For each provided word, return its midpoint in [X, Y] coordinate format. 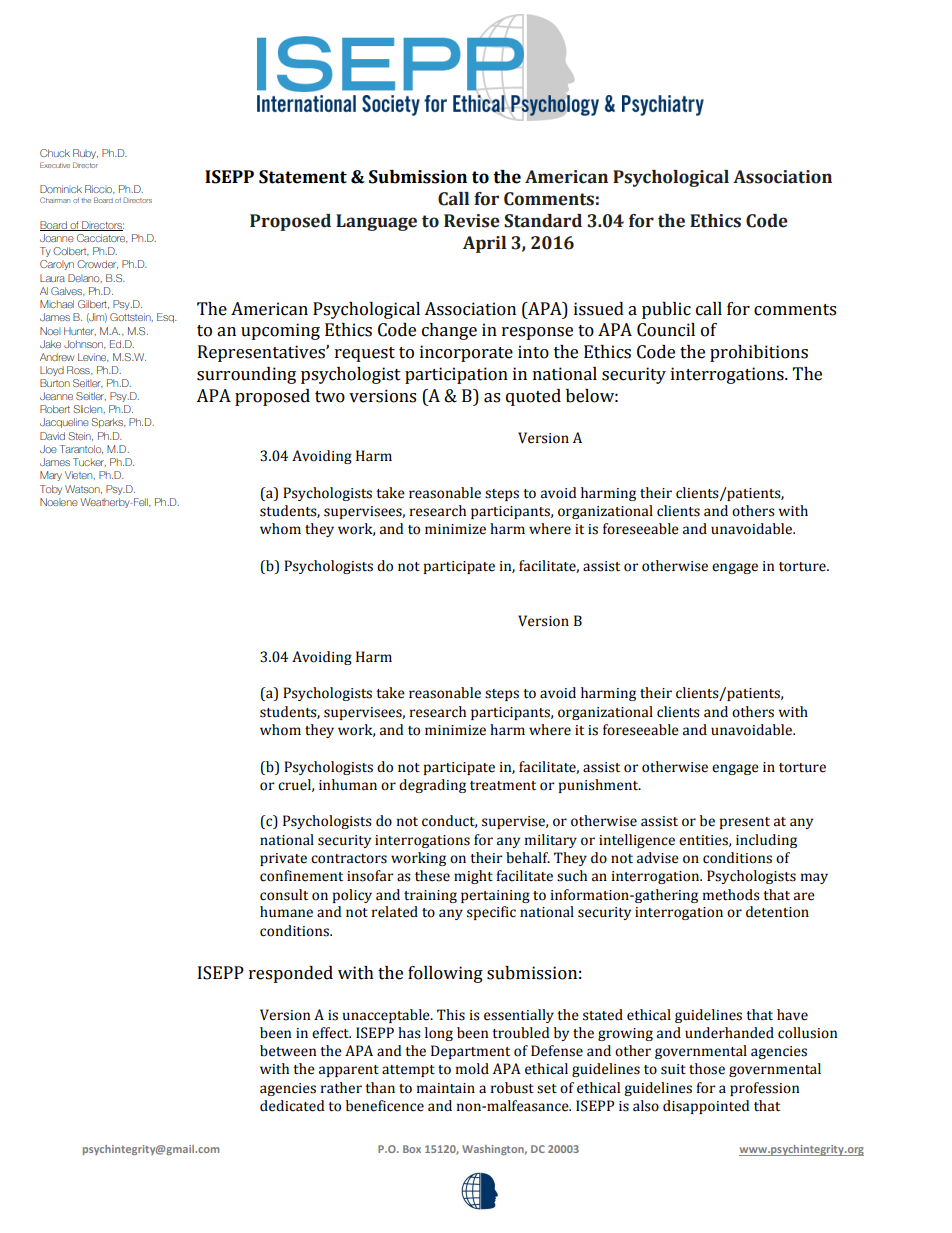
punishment [600, 786]
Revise [472, 221]
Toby [51, 490]
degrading [432, 786]
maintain [446, 1088]
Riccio [100, 189]
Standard [543, 221]
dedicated [292, 1106]
